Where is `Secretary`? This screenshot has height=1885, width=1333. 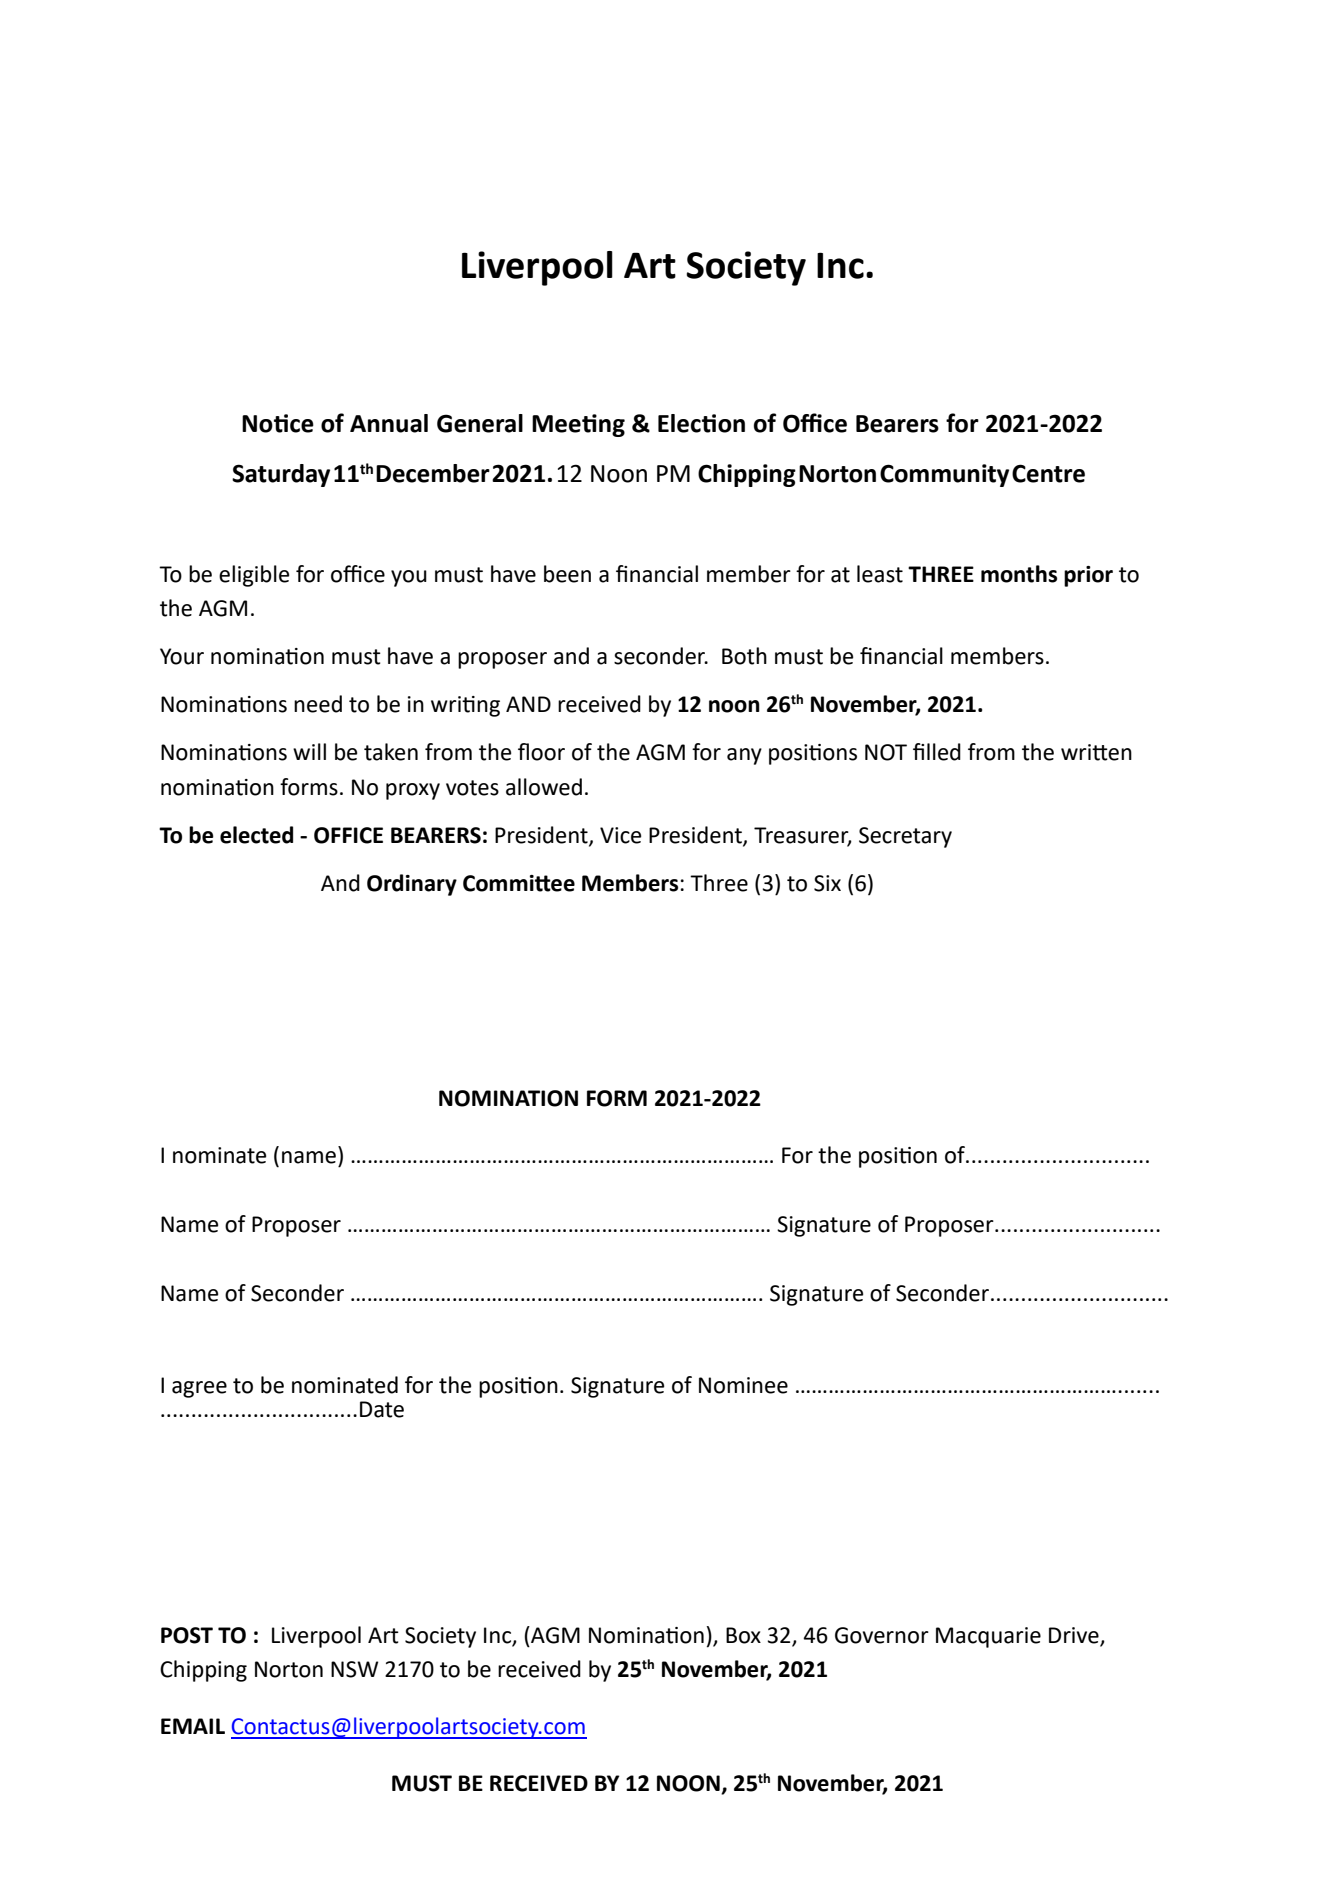
Secretary is located at coordinates (905, 837).
